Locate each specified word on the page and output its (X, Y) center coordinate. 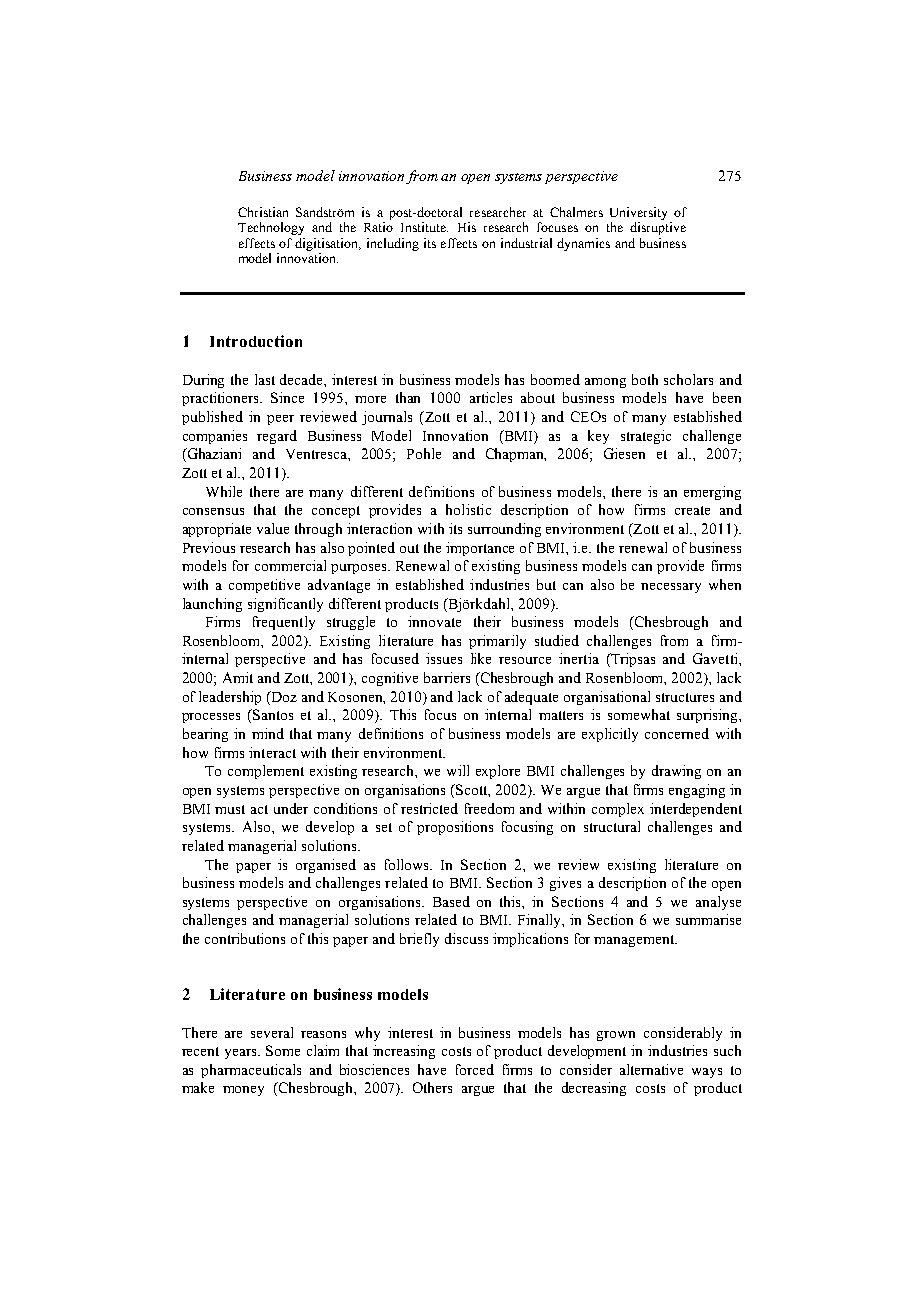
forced (475, 1069)
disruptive (658, 228)
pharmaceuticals (251, 1071)
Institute (424, 227)
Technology (271, 228)
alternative (651, 1069)
